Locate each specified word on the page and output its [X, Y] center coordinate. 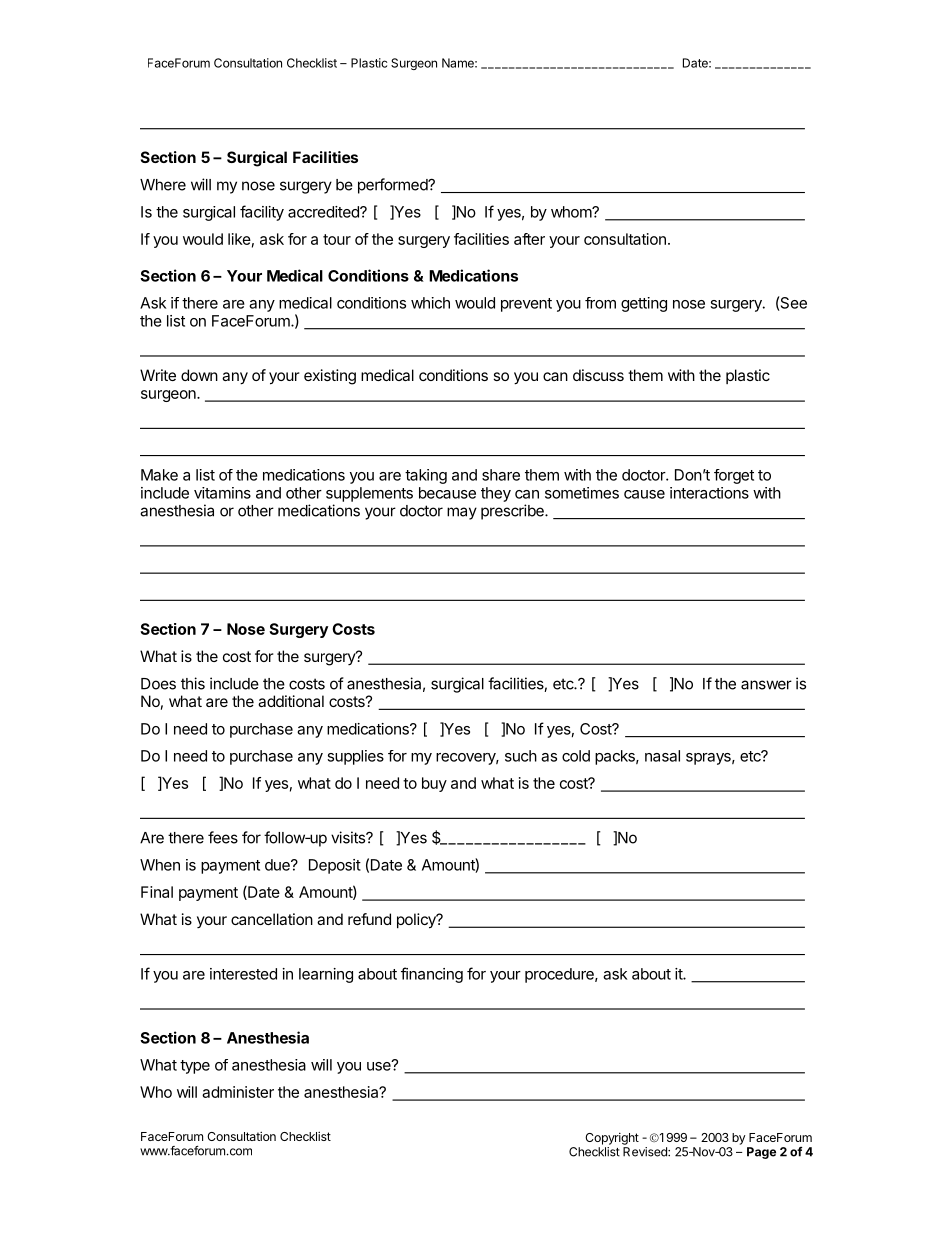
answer [766, 685]
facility [262, 213]
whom [572, 212]
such [521, 756]
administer [238, 1092]
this [193, 683]
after [529, 239]
